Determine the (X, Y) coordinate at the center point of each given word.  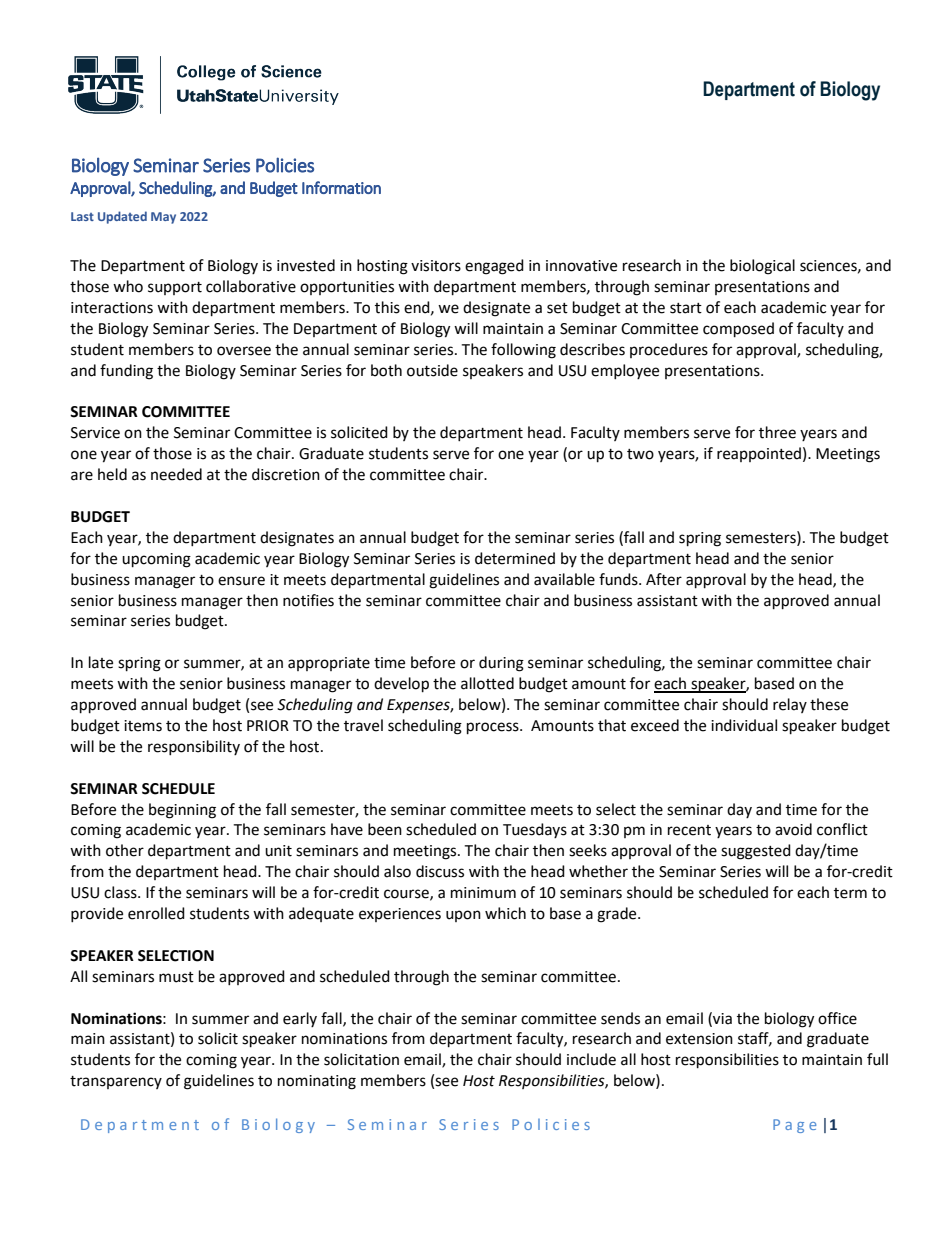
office (837, 1018)
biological (762, 267)
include (591, 1059)
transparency (116, 1082)
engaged (494, 267)
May (163, 218)
